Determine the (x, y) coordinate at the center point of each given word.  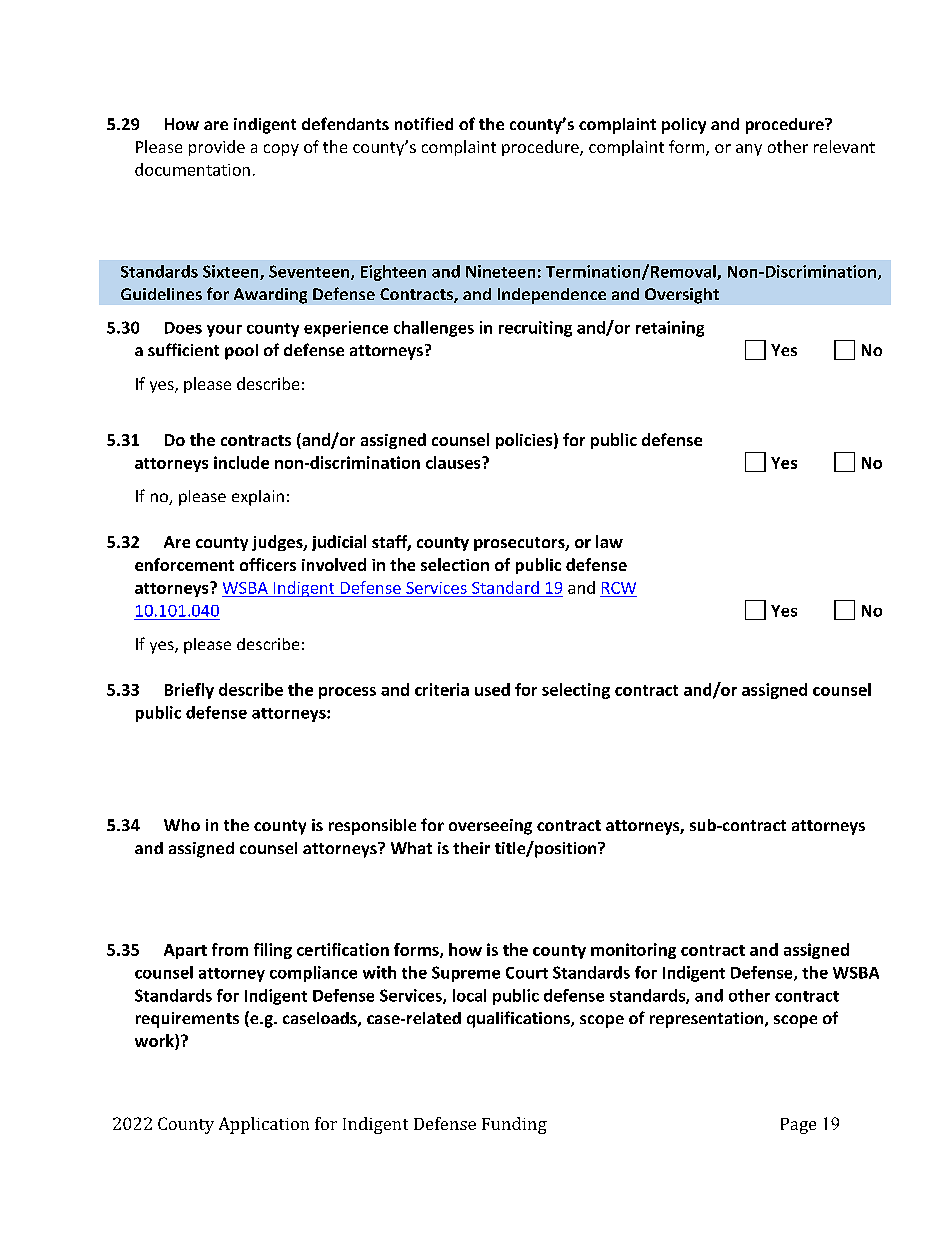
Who (182, 825)
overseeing (490, 827)
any (749, 150)
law (609, 541)
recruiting (535, 329)
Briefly (189, 691)
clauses (454, 462)
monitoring (633, 951)
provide (217, 148)
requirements (187, 1020)
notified (424, 123)
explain (258, 498)
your (224, 331)
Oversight (682, 296)
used (492, 689)
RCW (619, 588)
